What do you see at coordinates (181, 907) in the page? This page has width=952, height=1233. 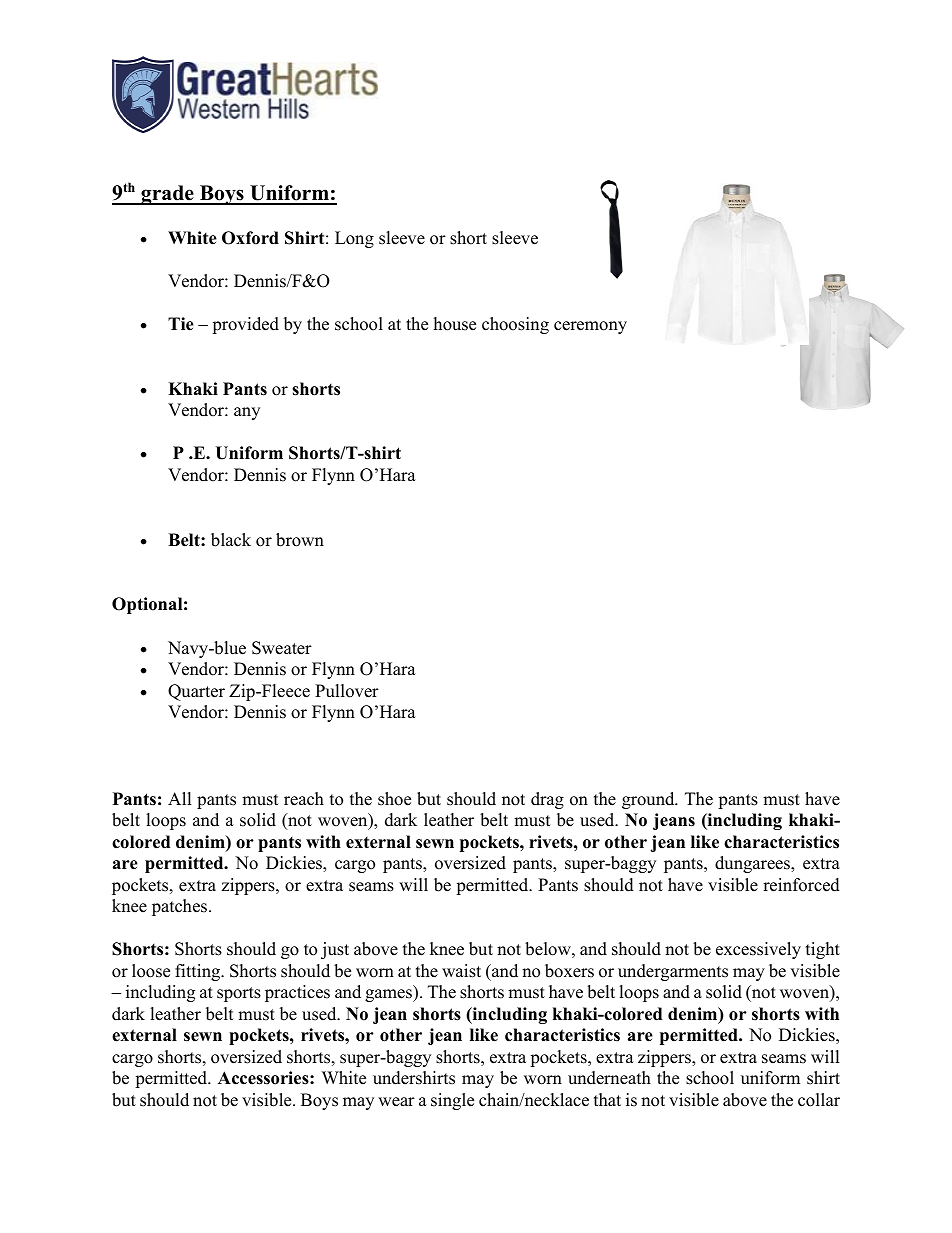 I see `patches` at bounding box center [181, 907].
